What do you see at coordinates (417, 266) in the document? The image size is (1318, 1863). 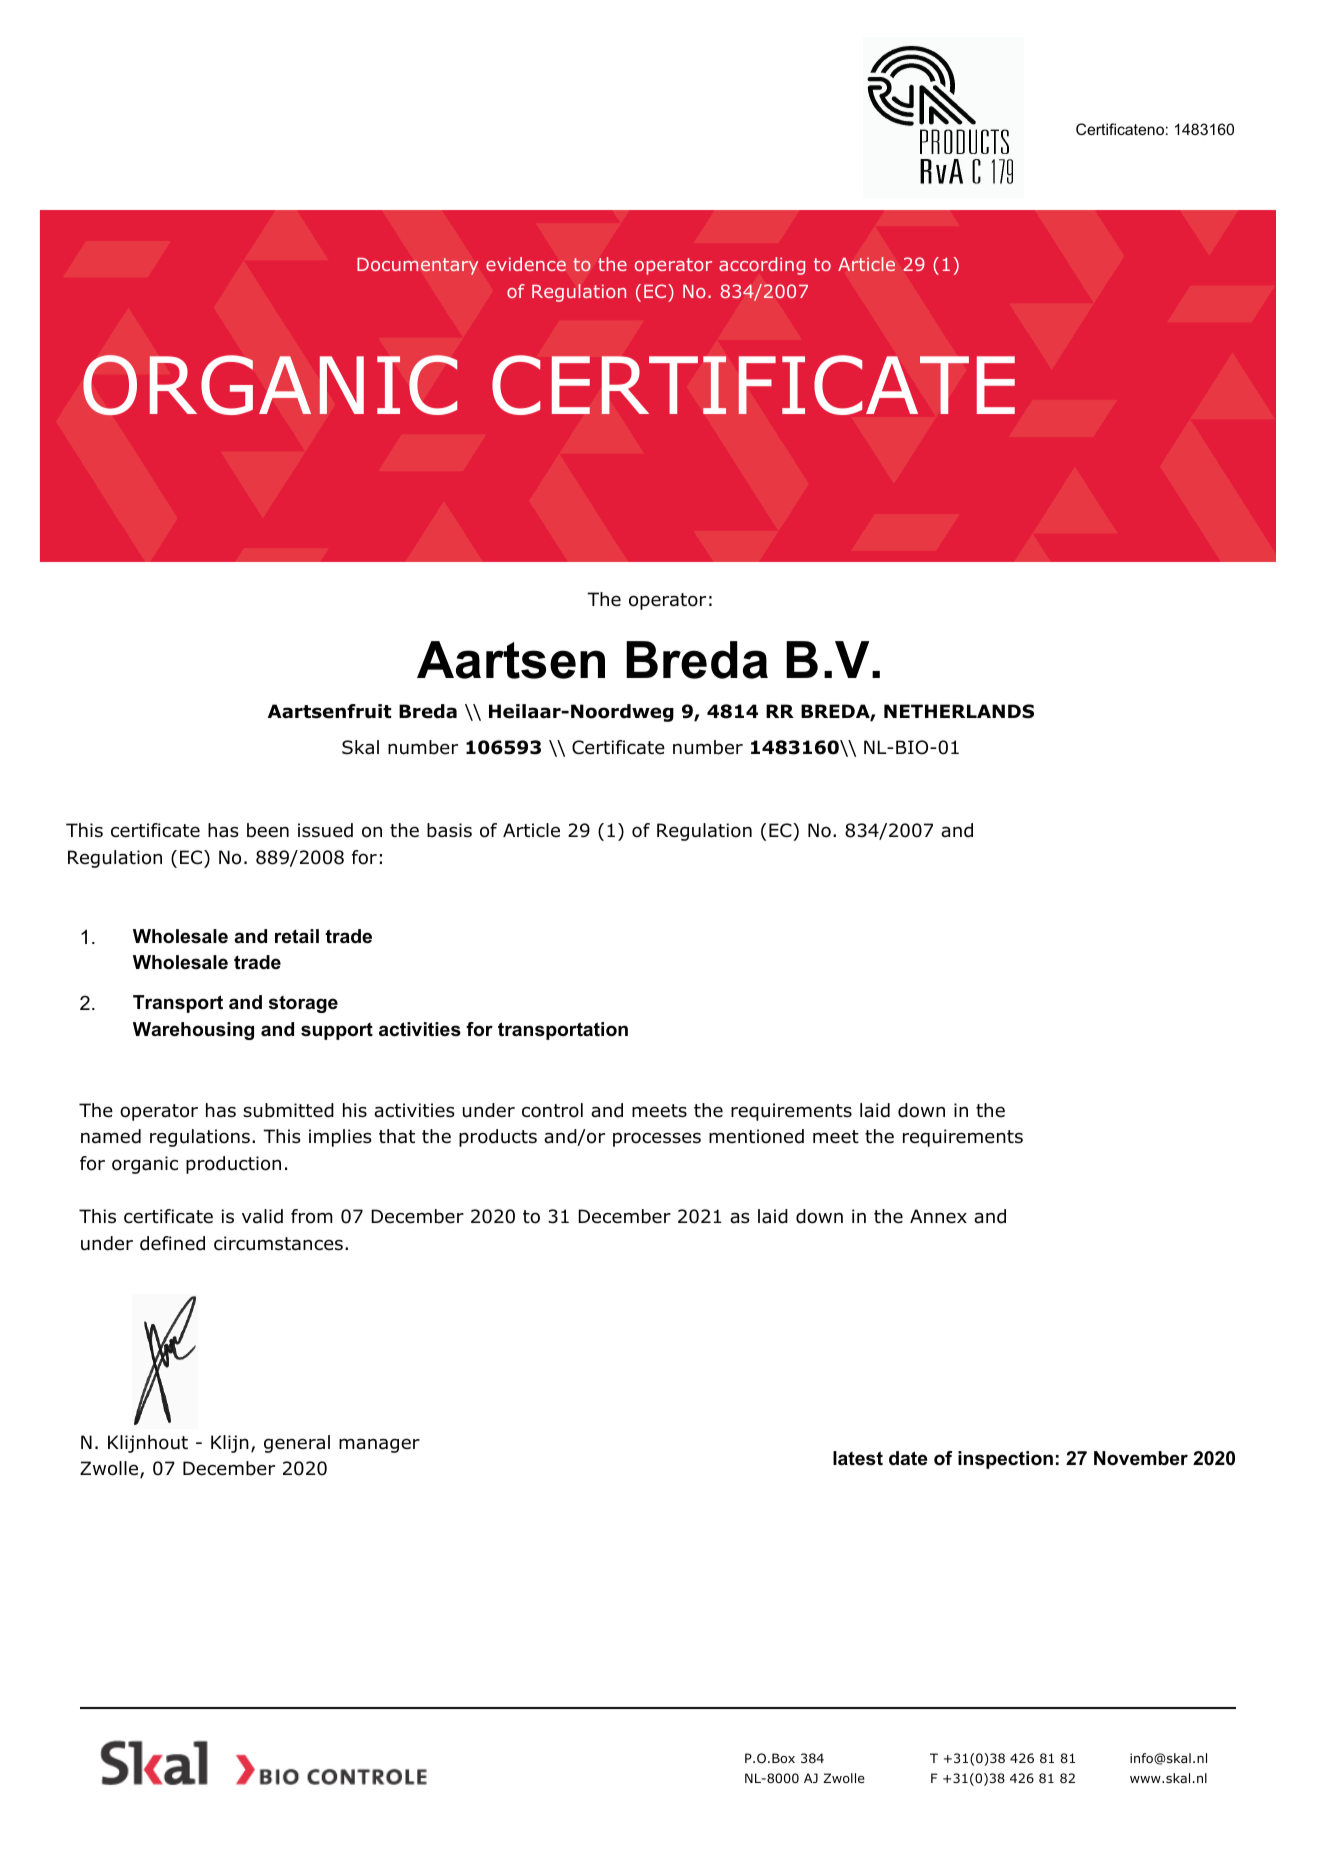 I see `Documentary` at bounding box center [417, 266].
